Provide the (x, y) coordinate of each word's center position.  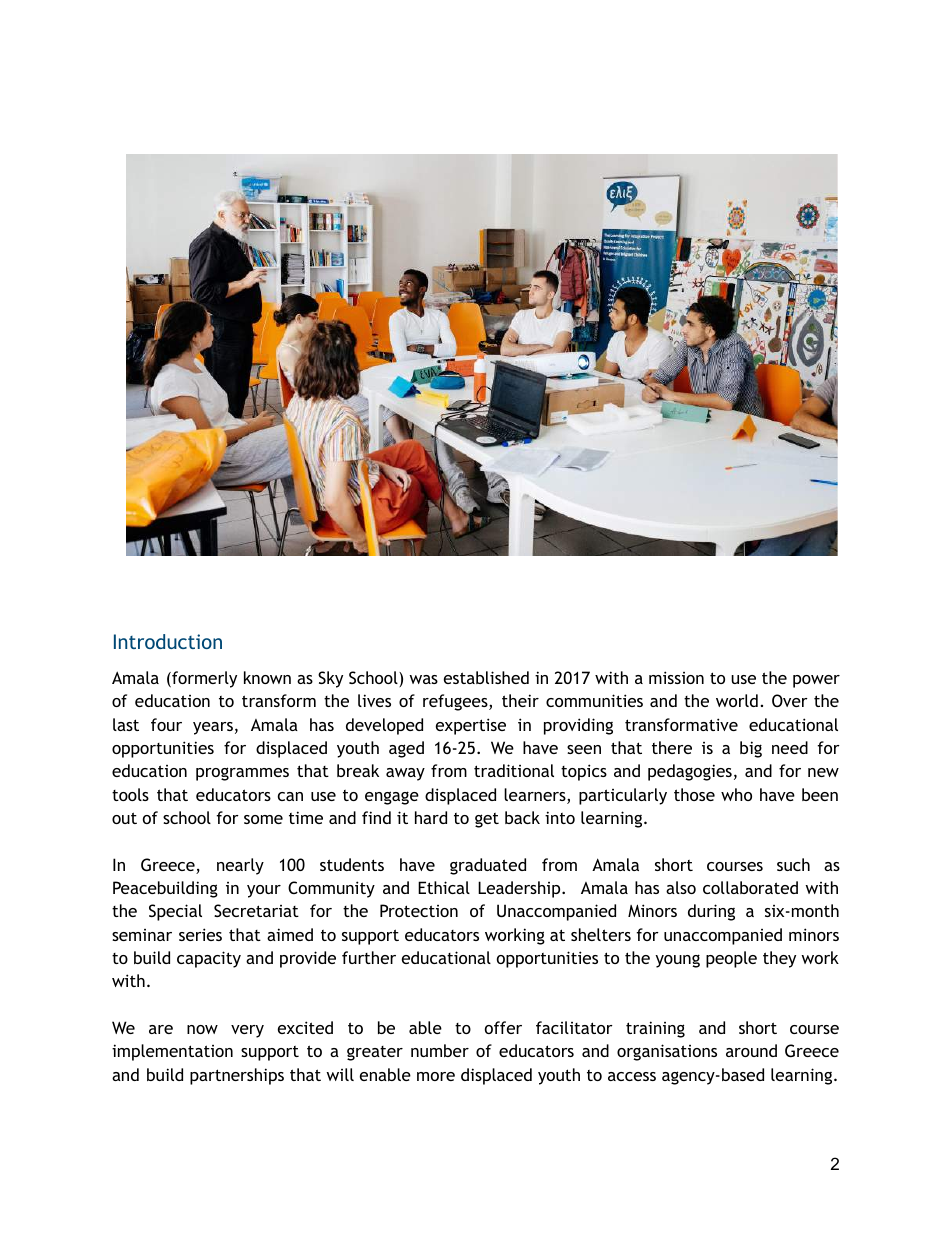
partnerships (237, 1076)
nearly (240, 866)
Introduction (168, 641)
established (486, 677)
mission (676, 677)
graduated (488, 866)
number (440, 1050)
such (793, 864)
